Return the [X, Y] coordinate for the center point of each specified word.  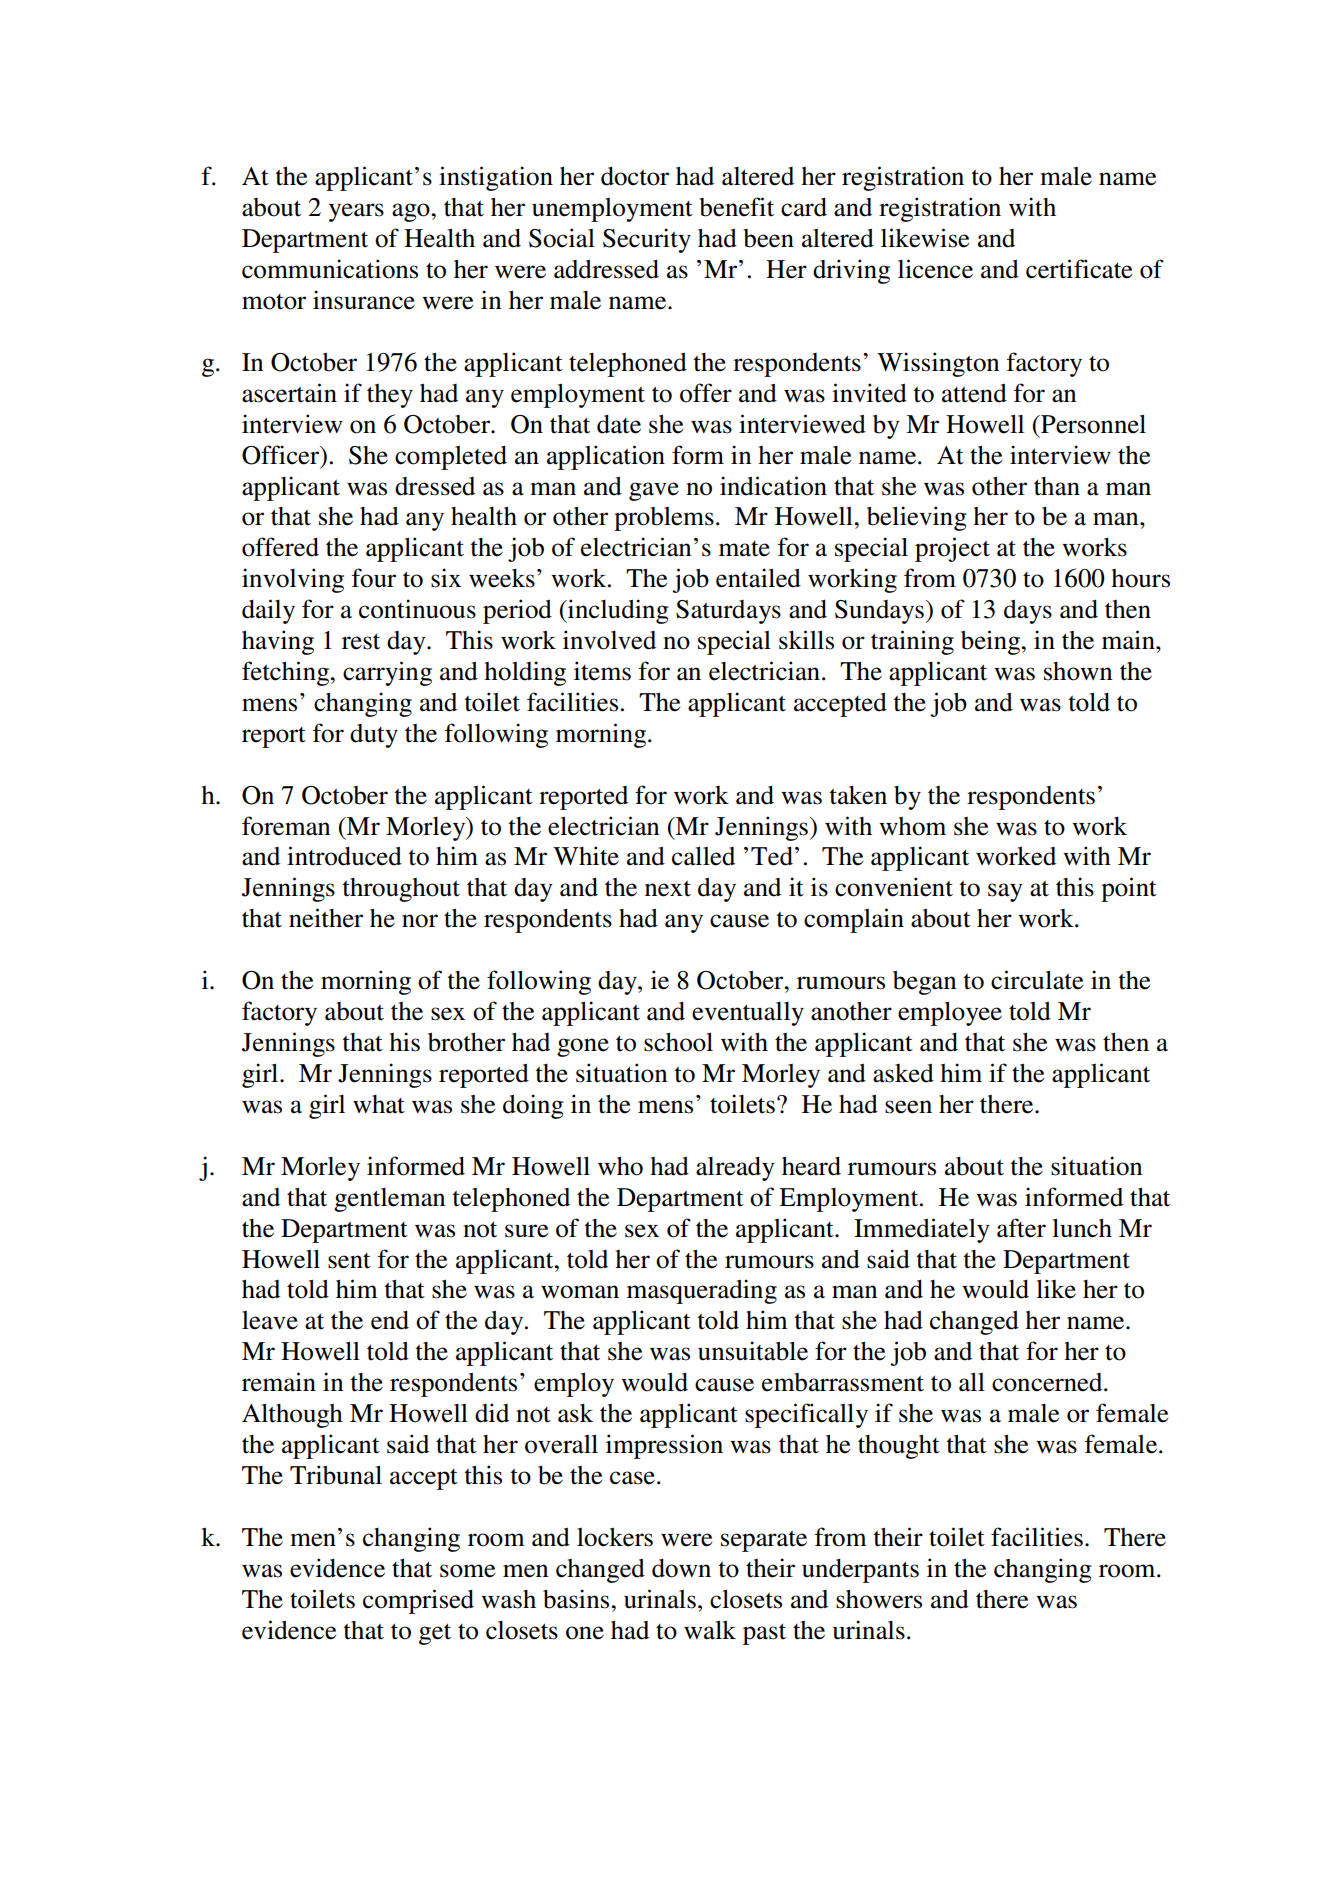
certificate [1079, 269]
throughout [401, 890]
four [374, 578]
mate [744, 549]
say [1005, 892]
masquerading [702, 1291]
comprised [418, 1601]
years [356, 212]
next [668, 889]
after [1021, 1228]
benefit [737, 207]
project [952, 549]
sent [349, 1261]
